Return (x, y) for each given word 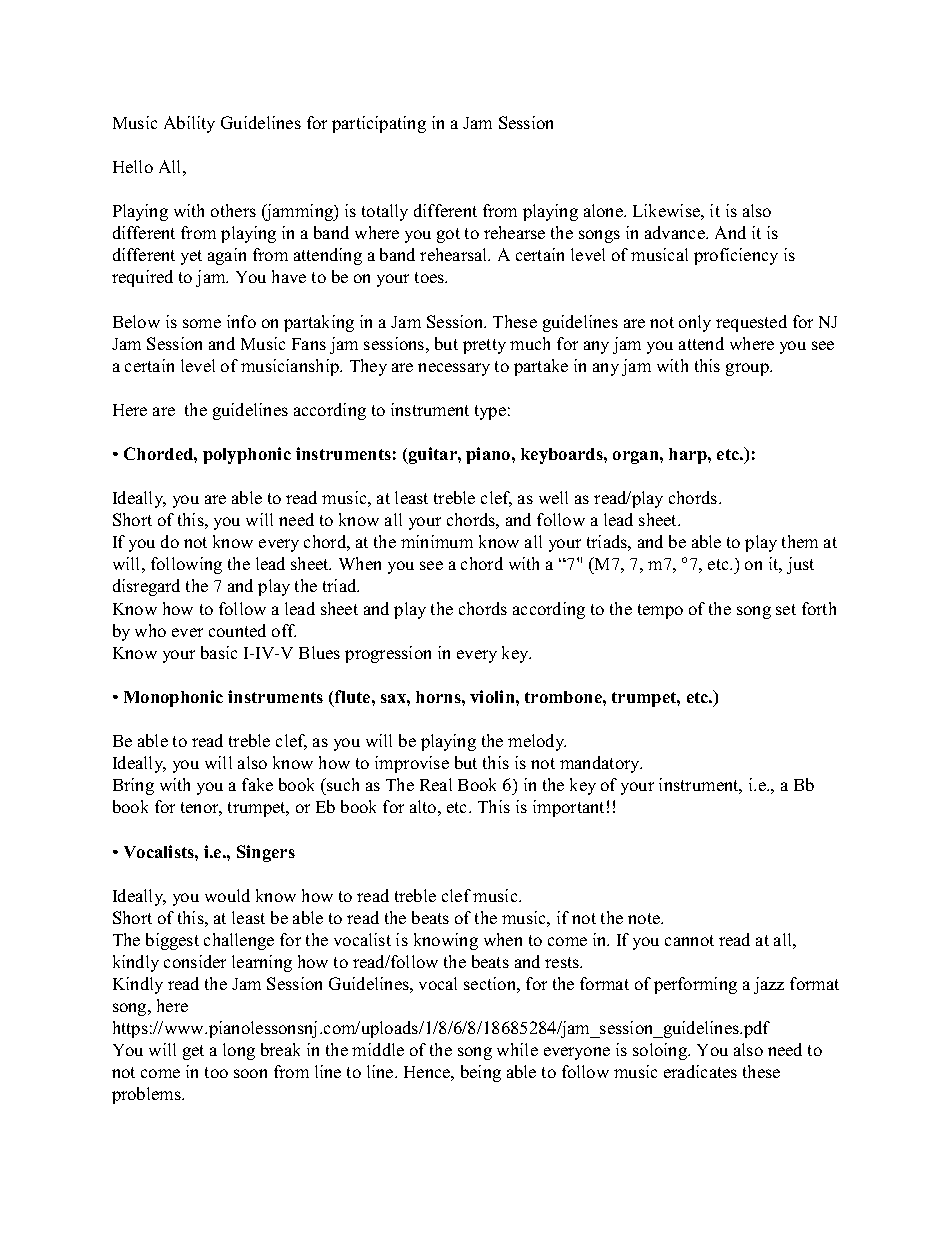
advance (676, 232)
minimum (437, 541)
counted (237, 630)
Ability (189, 124)
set (786, 609)
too (216, 1072)
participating (379, 124)
